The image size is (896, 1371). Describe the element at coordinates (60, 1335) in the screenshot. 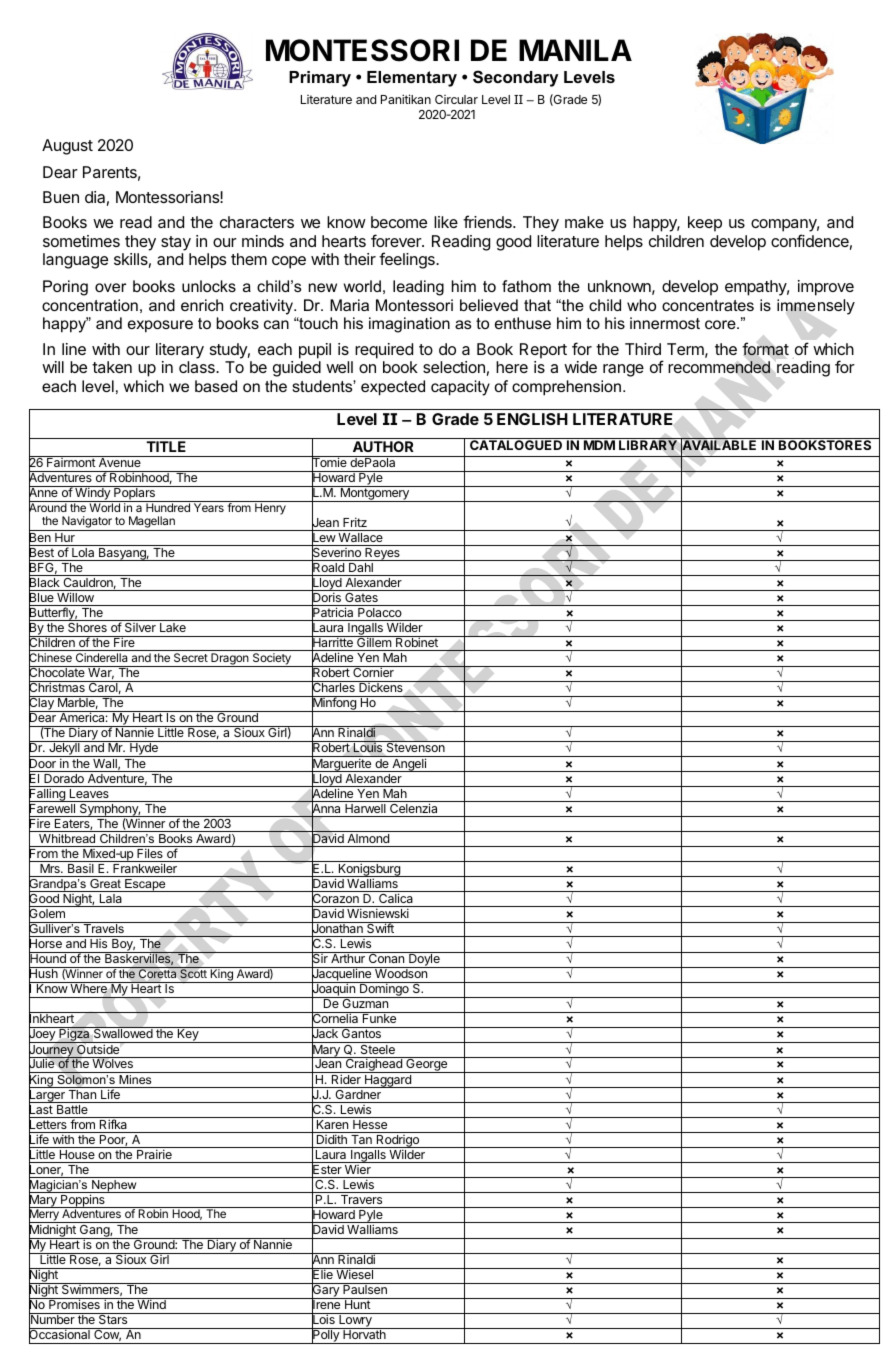

I see `Occasional` at that location.
